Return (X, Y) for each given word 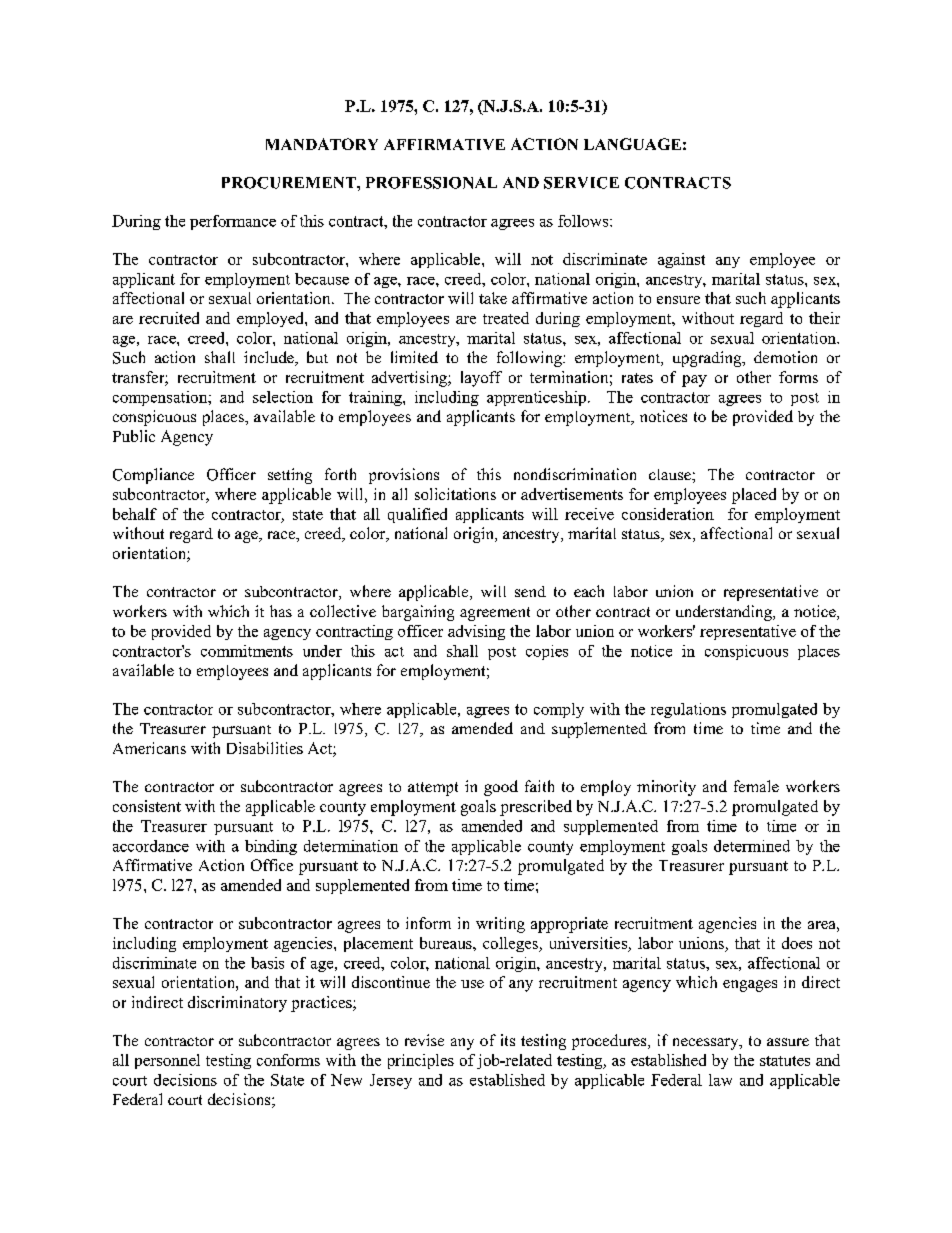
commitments (247, 651)
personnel (167, 1061)
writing (500, 925)
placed (754, 496)
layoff (481, 379)
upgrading (708, 359)
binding (271, 847)
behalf (135, 514)
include (270, 358)
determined (752, 846)
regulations (688, 710)
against (681, 260)
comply (559, 710)
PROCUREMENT (290, 183)
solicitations (455, 494)
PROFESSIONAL (431, 183)
